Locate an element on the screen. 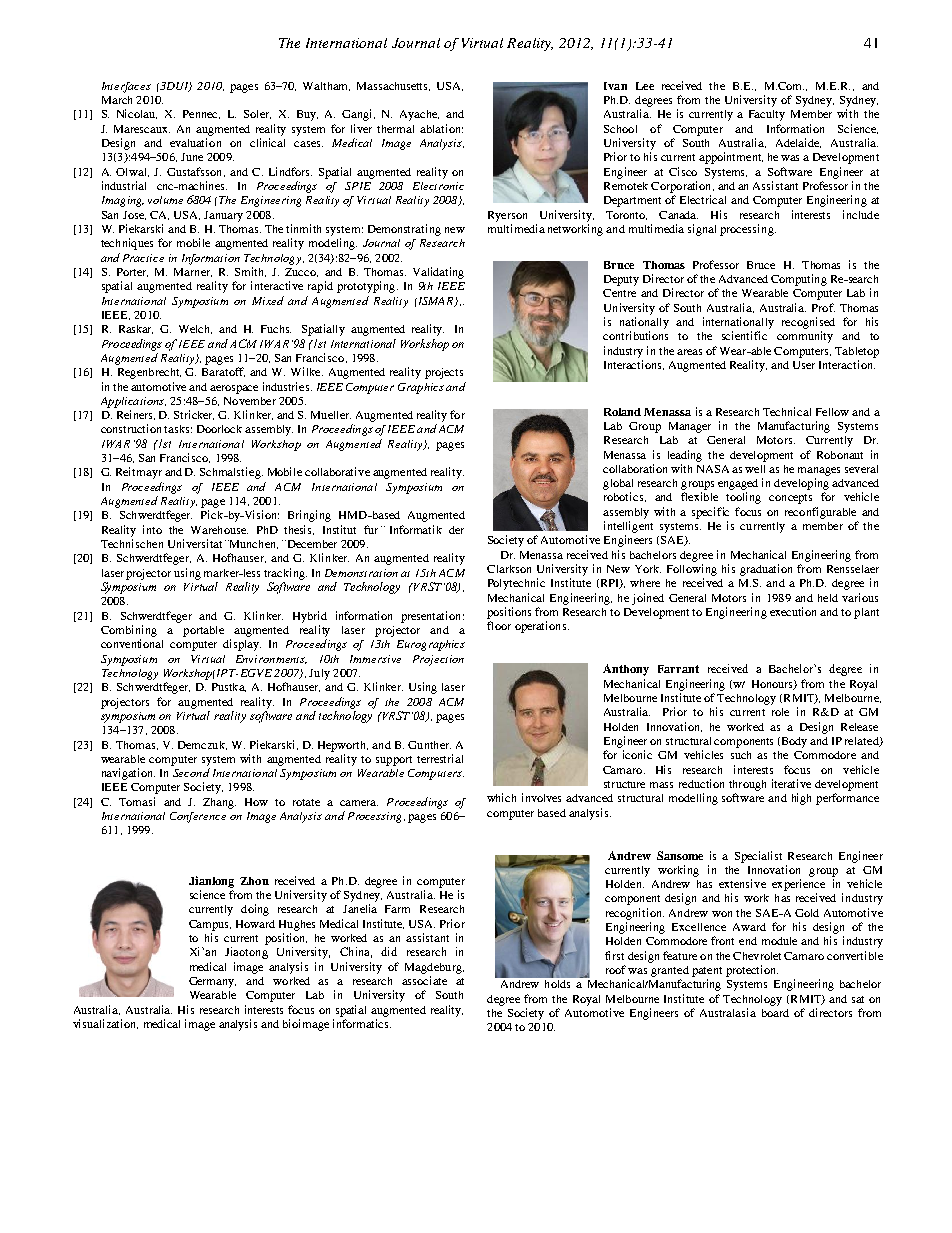 The image size is (952, 1233). associate is located at coordinates (424, 980).
